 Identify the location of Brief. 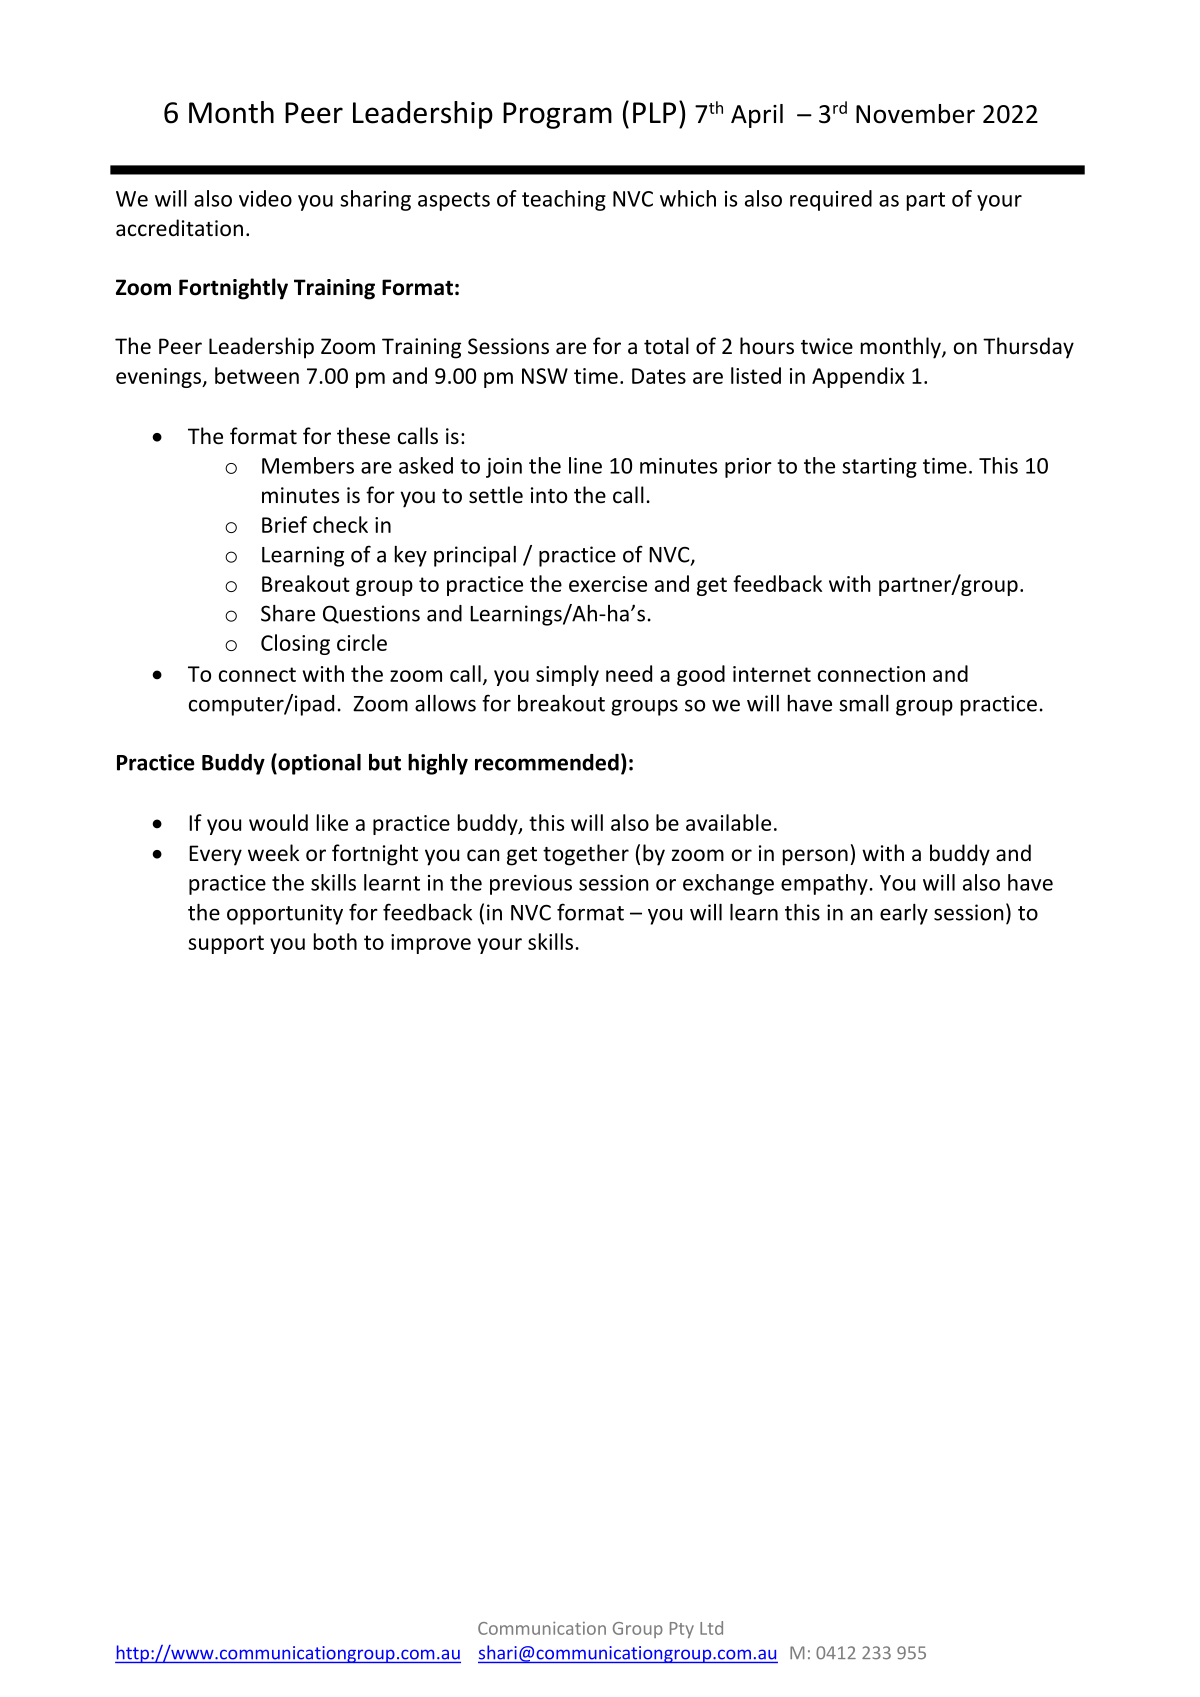
(284, 524).
